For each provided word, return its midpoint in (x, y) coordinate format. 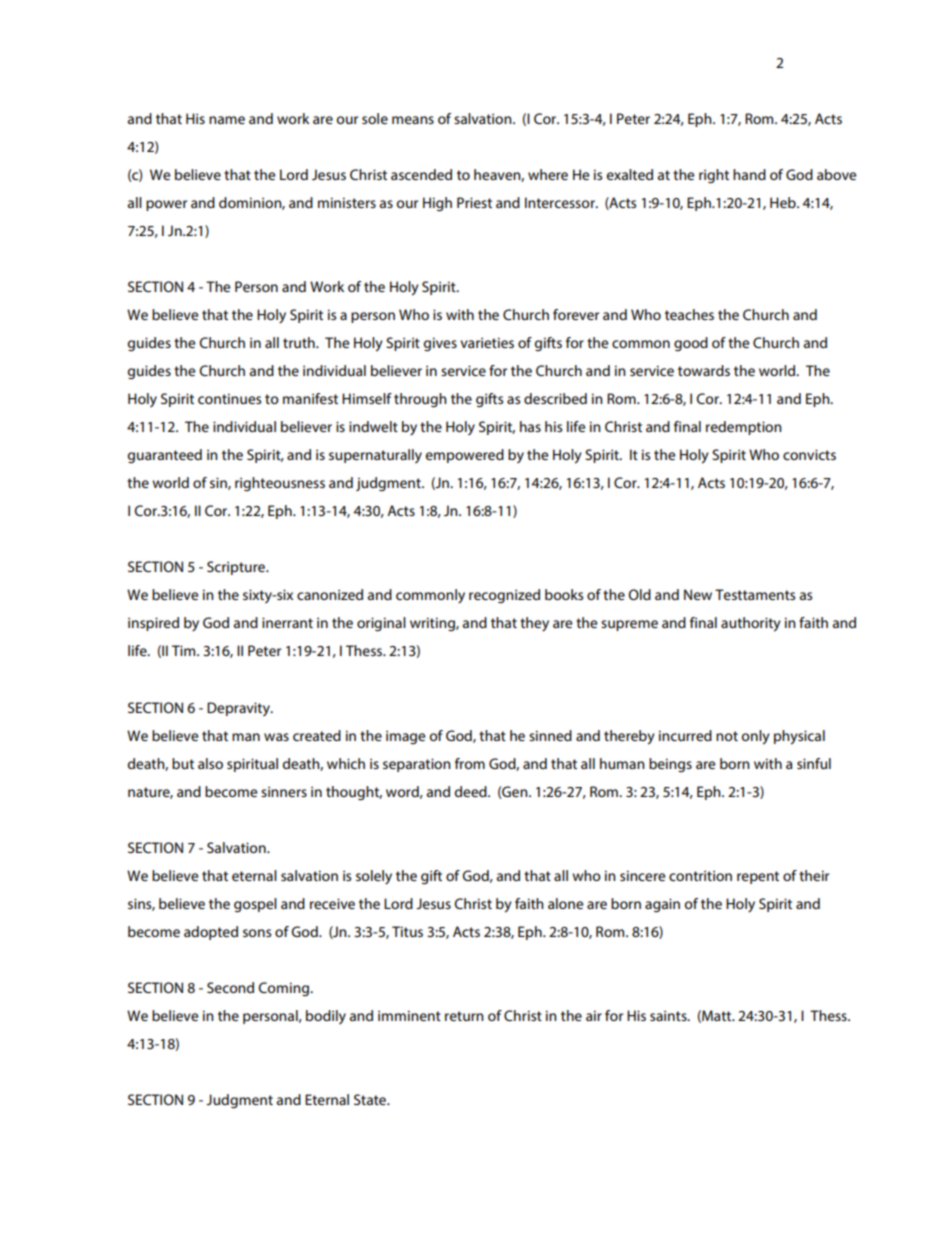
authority (751, 624)
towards (704, 370)
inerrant (287, 622)
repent (758, 877)
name (227, 120)
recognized (504, 596)
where (548, 174)
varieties (487, 342)
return (464, 1016)
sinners (284, 791)
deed (472, 791)
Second (230, 987)
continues (229, 398)
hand (749, 174)
